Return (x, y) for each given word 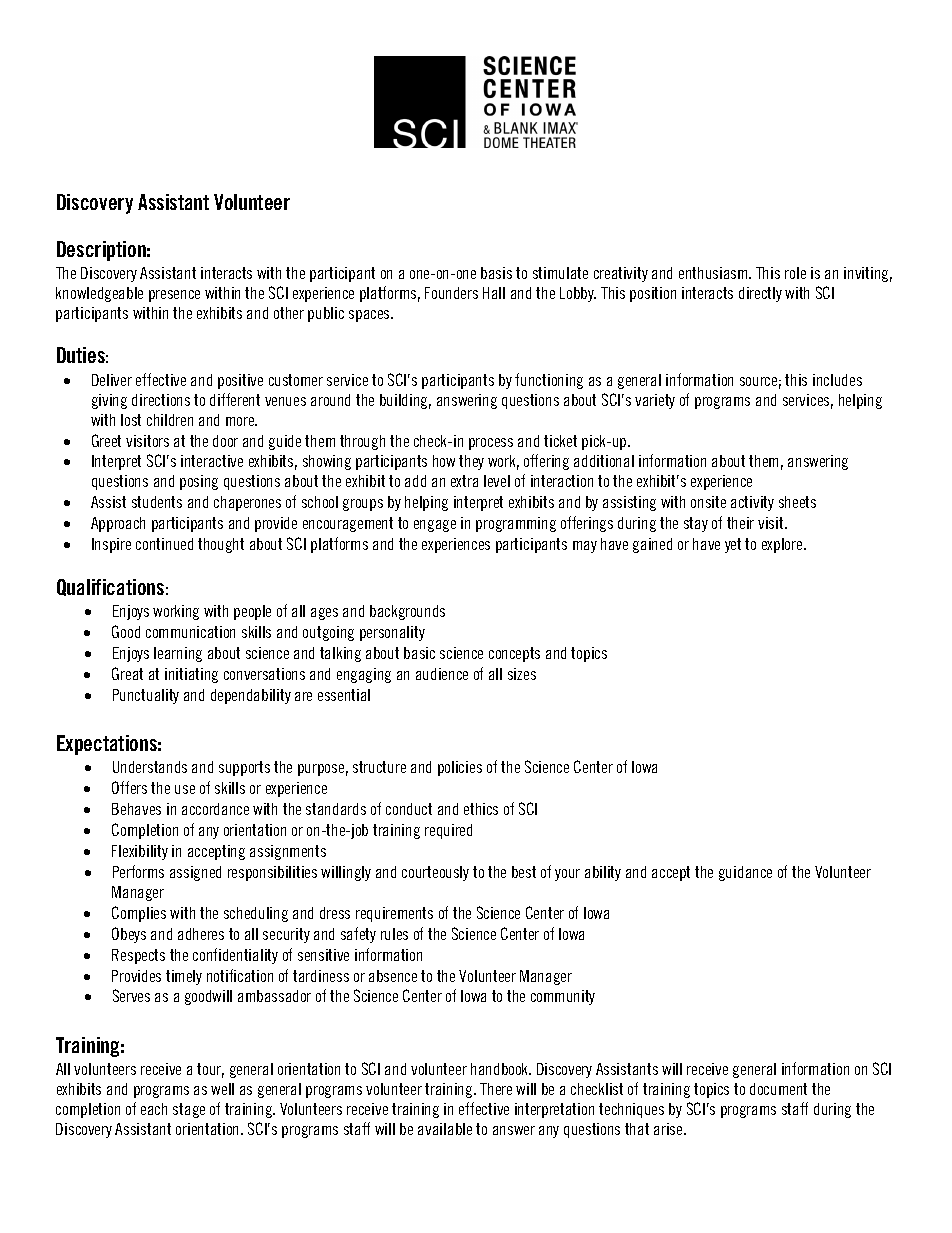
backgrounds (407, 612)
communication (190, 632)
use (185, 789)
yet (733, 545)
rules (394, 934)
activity (752, 503)
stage (189, 1110)
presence (174, 296)
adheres (201, 934)
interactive (212, 461)
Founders (451, 293)
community (563, 997)
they (471, 462)
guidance (745, 873)
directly (760, 294)
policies (460, 768)
